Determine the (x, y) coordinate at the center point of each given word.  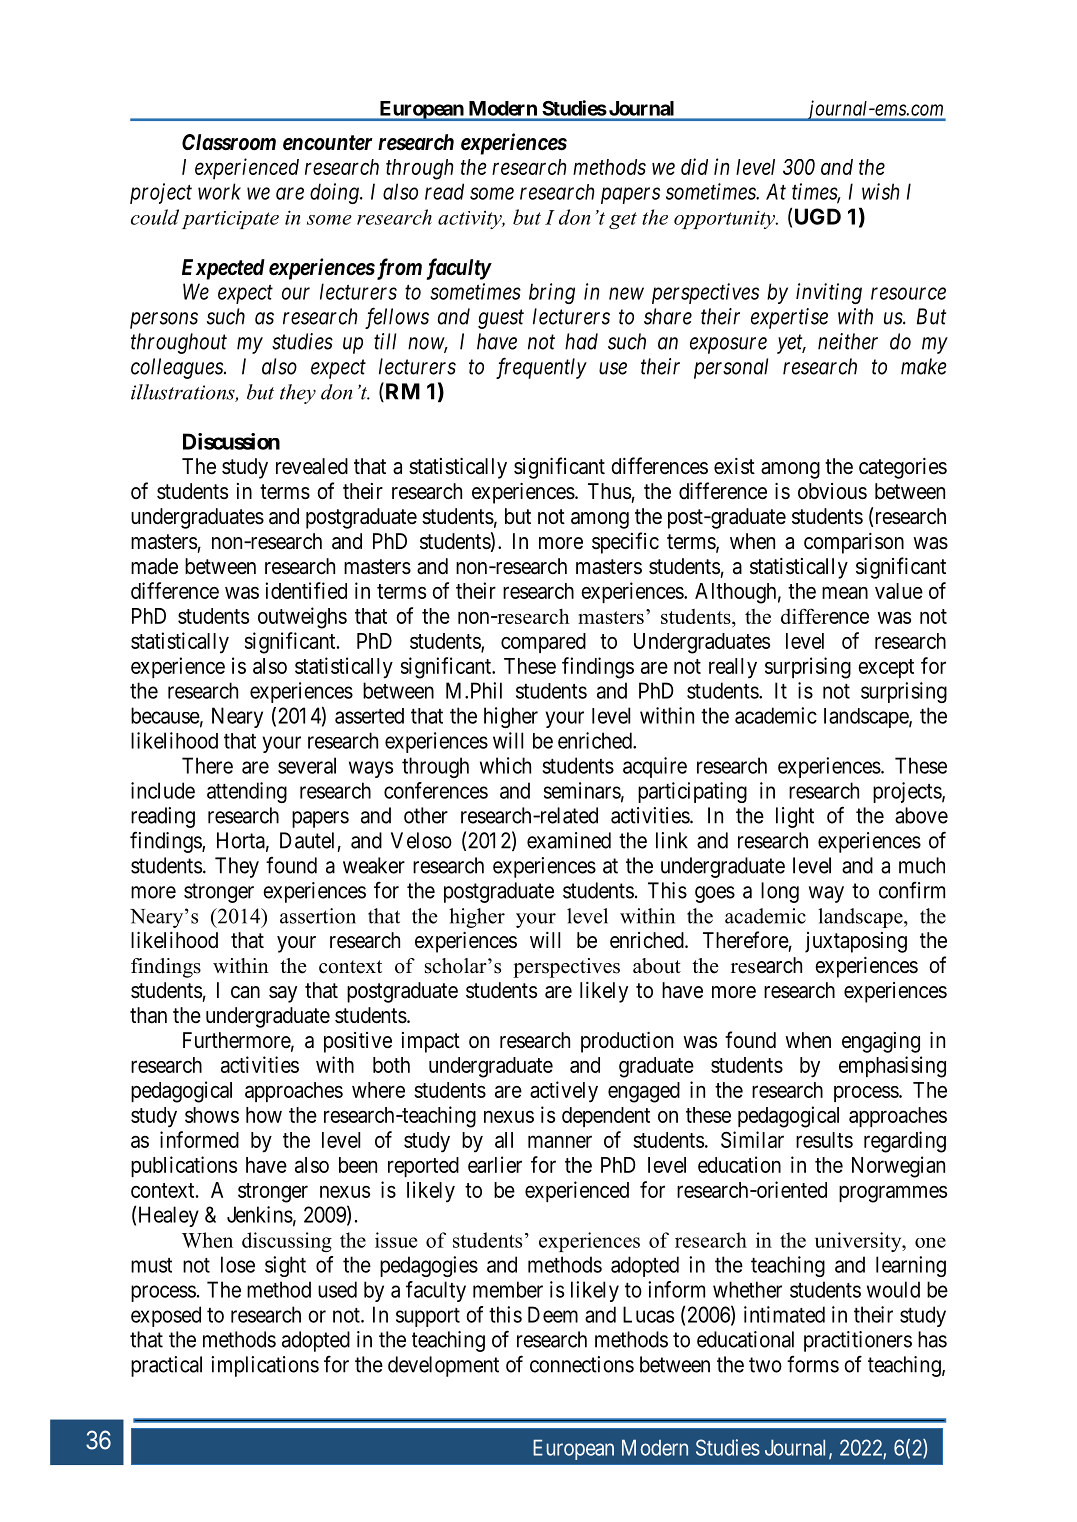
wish (880, 191)
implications (265, 1366)
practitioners (858, 1341)
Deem (553, 1314)
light (795, 817)
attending (247, 792)
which (505, 765)
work (219, 191)
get (623, 220)
